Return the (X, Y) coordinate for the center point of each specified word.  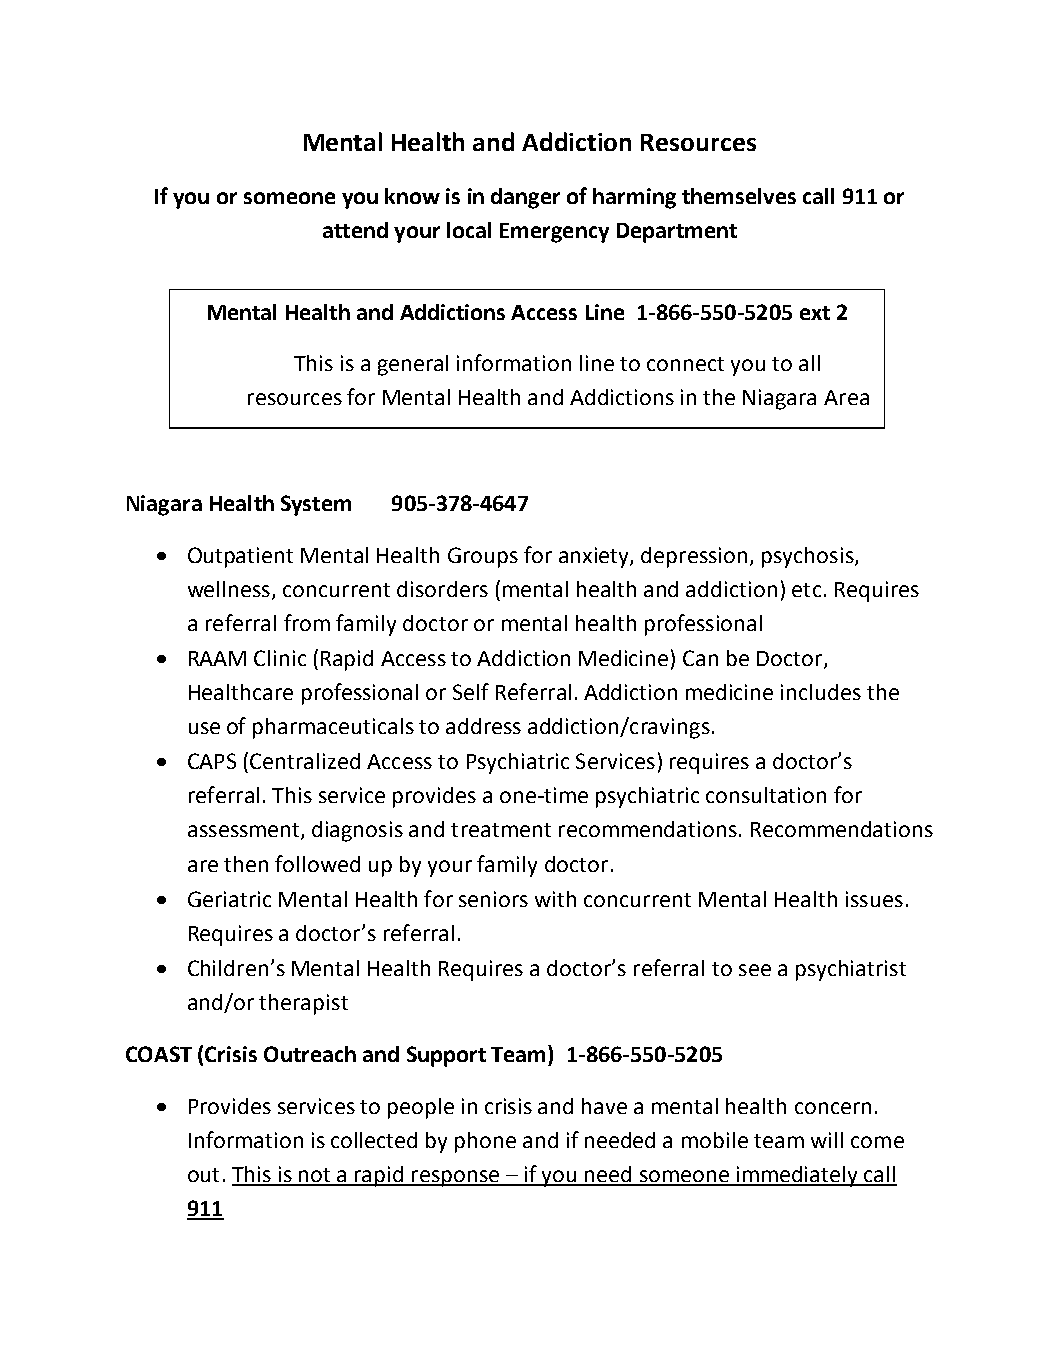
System (316, 505)
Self (471, 691)
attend (355, 230)
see (755, 970)
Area (846, 397)
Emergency (554, 233)
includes (821, 692)
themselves (739, 196)
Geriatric (229, 899)
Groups (483, 557)
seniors (493, 899)
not (315, 1176)
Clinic (280, 658)
